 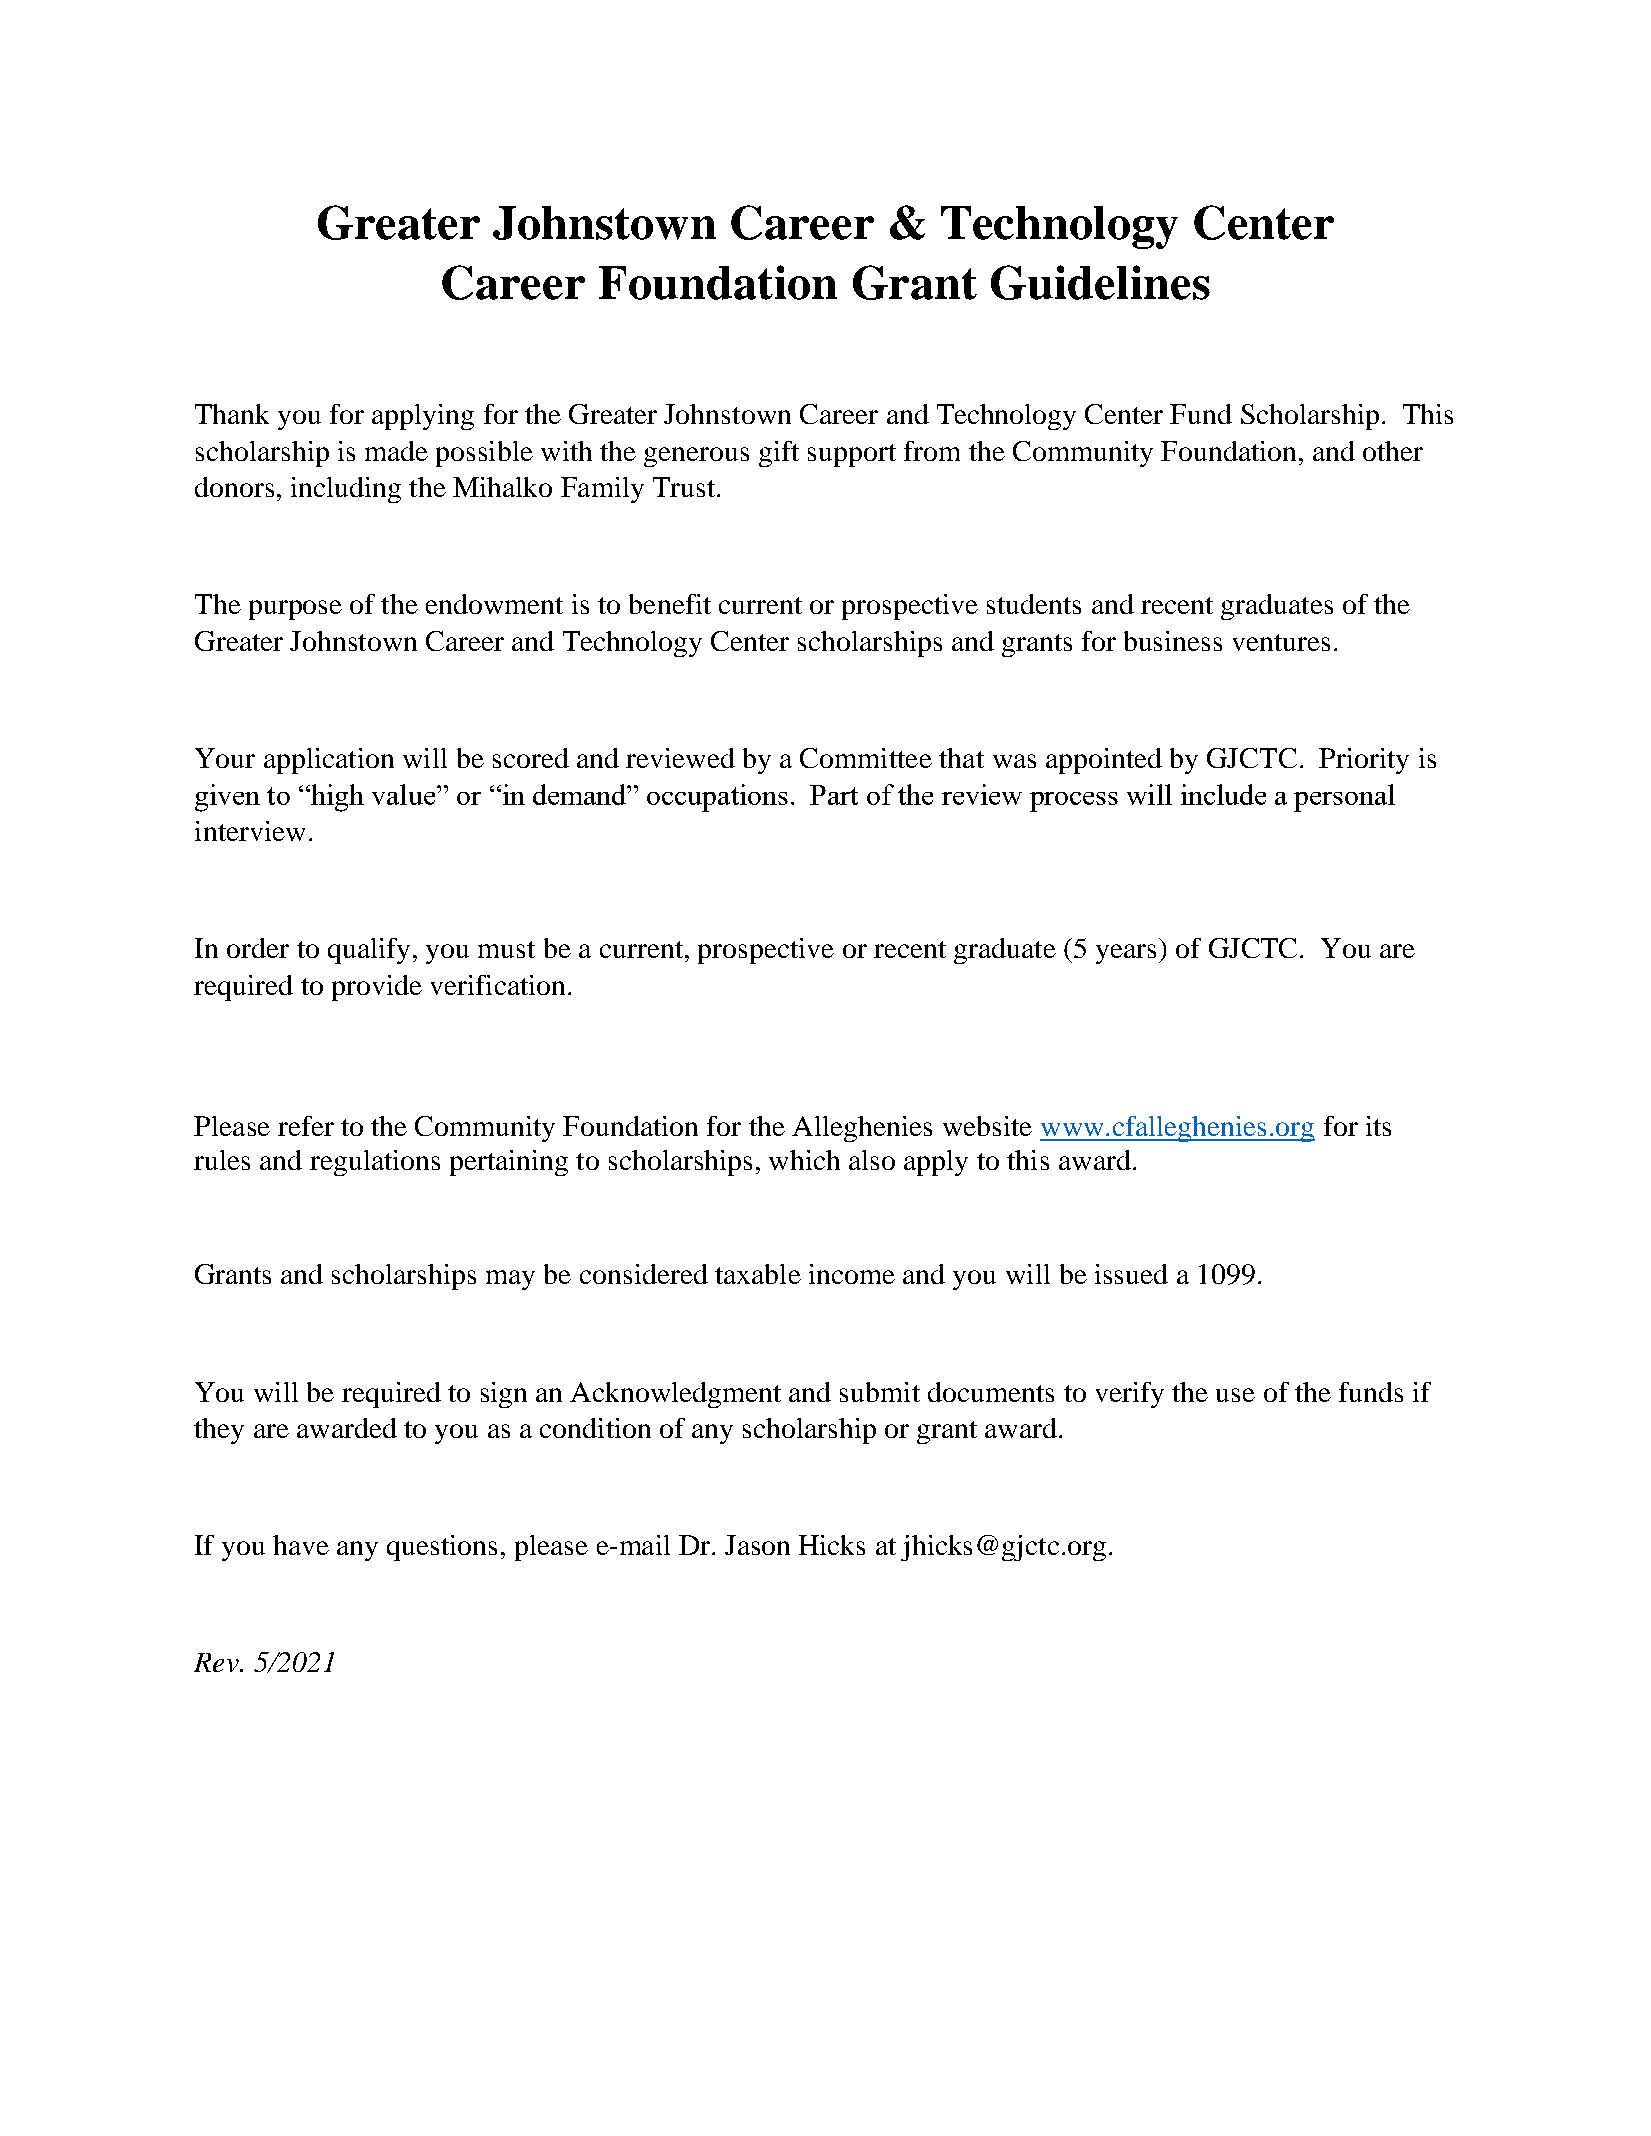 I want to click on its, so click(x=1378, y=1126).
